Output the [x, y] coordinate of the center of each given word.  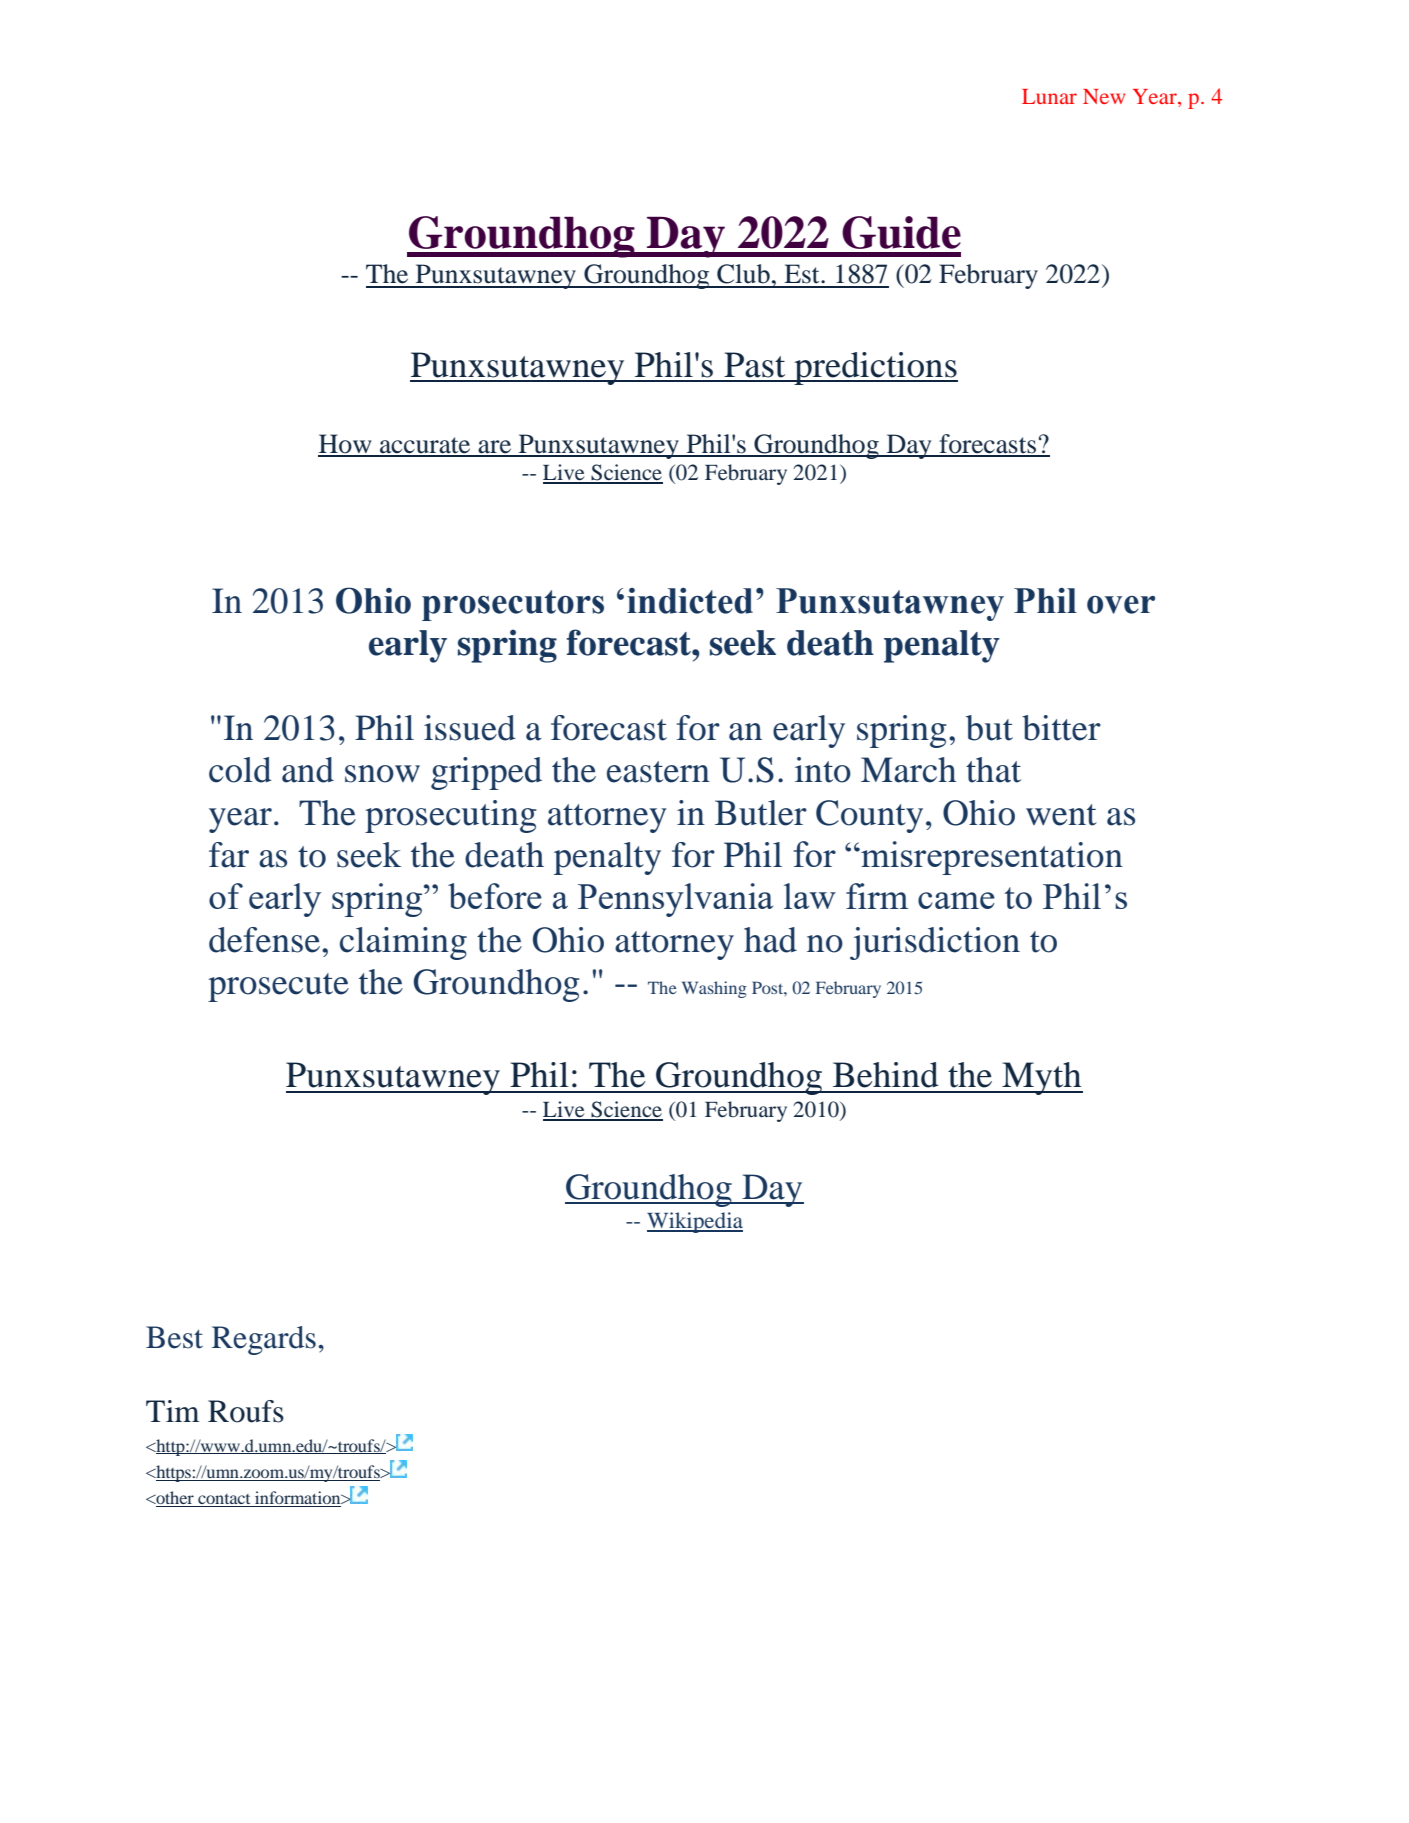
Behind [886, 1075]
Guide [901, 232]
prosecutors [513, 605]
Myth [1041, 1078]
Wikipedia [695, 1222]
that [993, 770]
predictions [875, 368]
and [308, 770]
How [346, 445]
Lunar [1049, 96]
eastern [658, 772]
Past [754, 365]
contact [224, 1500]
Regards [264, 1340]
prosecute [278, 987]
